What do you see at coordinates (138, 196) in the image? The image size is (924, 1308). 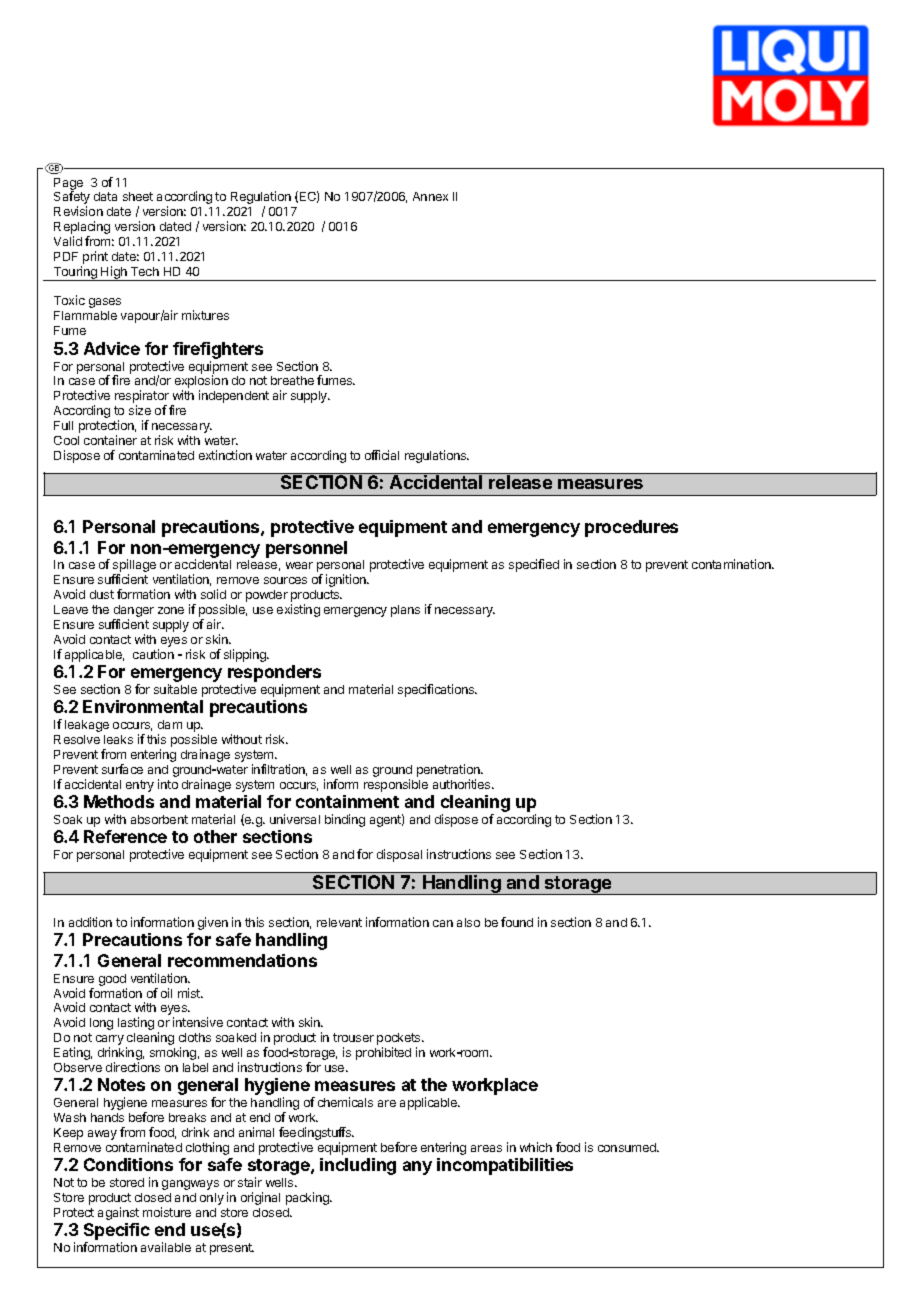 I see `sheet` at bounding box center [138, 196].
